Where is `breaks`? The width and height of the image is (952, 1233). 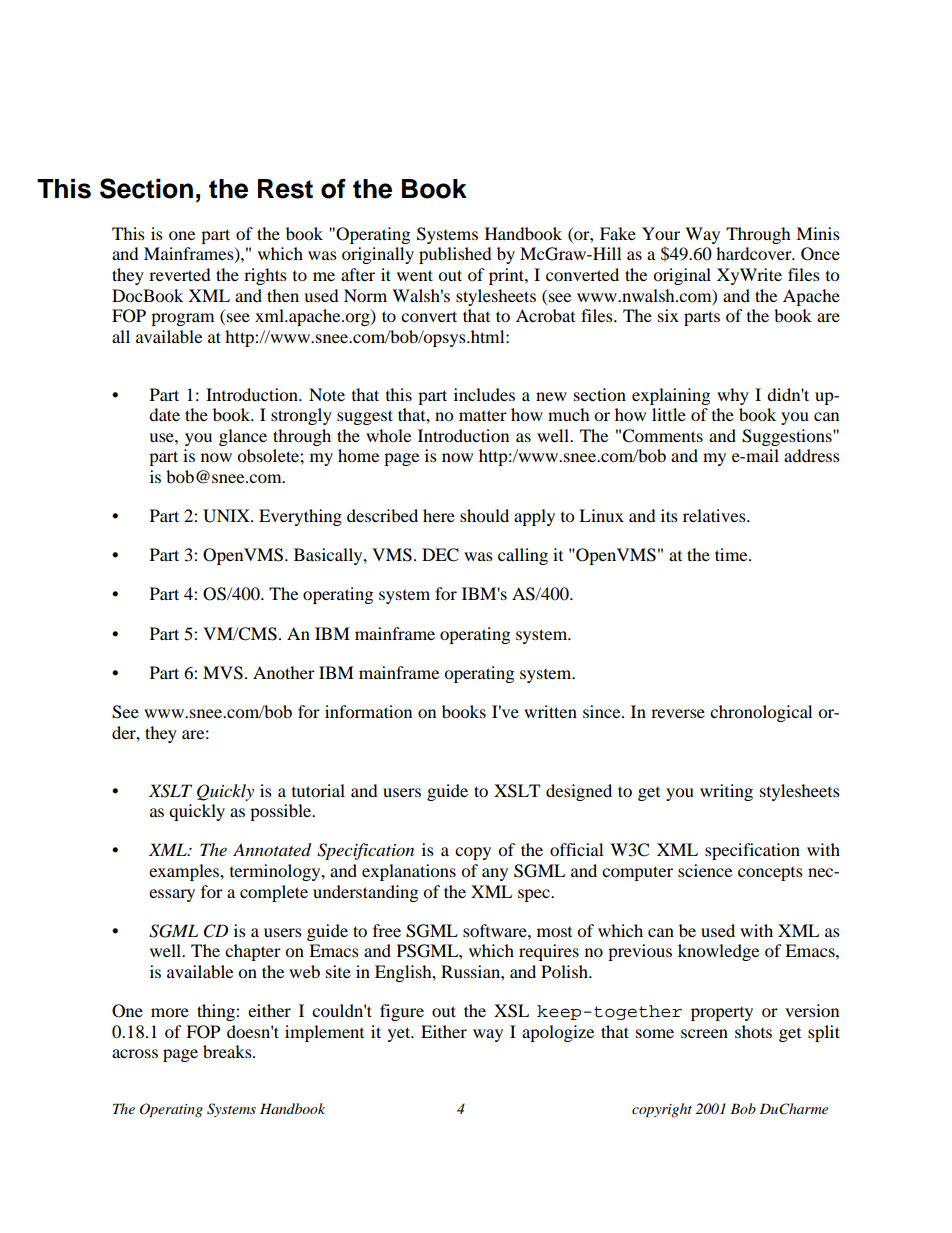
breaks is located at coordinates (228, 1051).
